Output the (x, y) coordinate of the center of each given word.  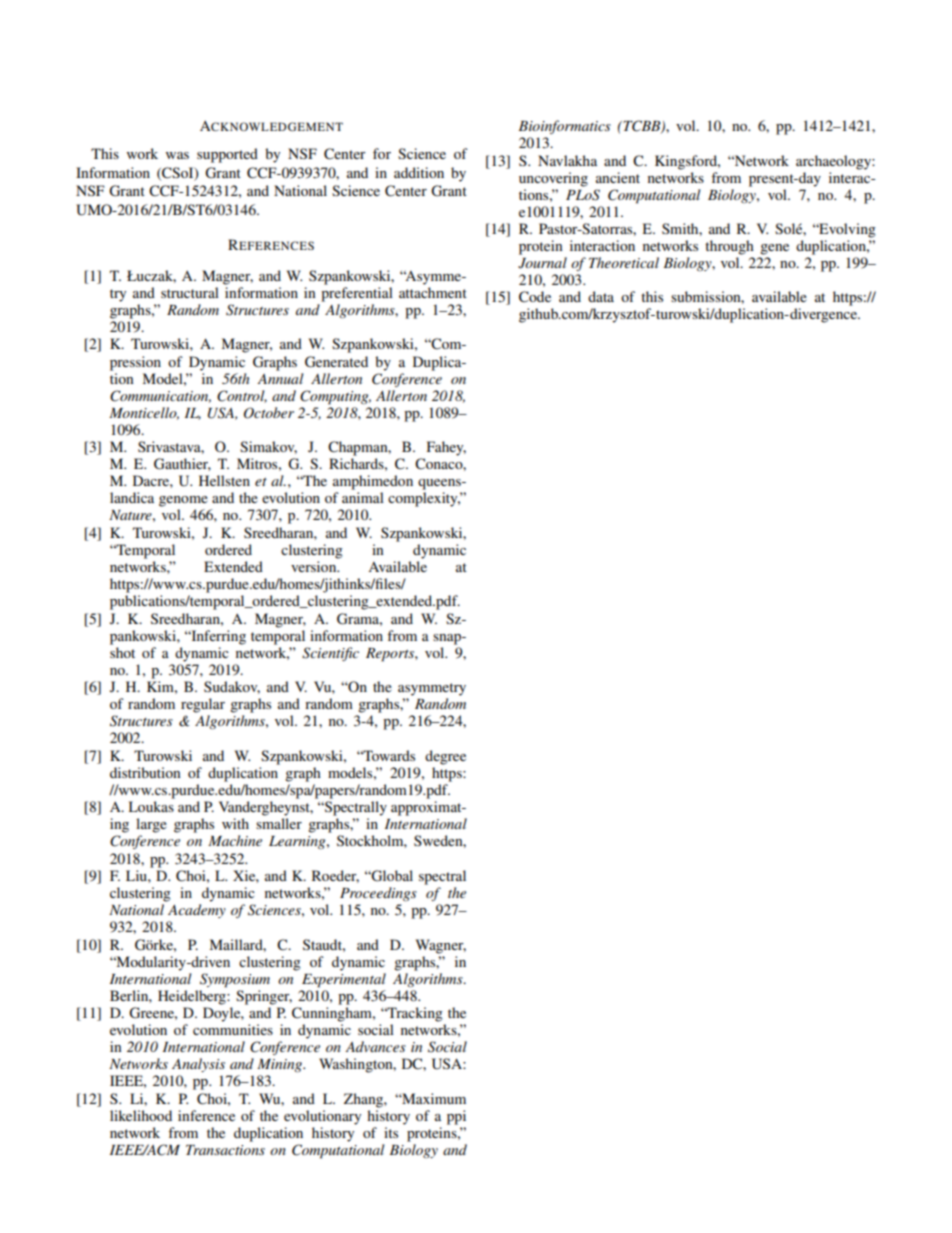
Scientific (330, 654)
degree (445, 757)
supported (227, 155)
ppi (456, 1117)
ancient (618, 177)
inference (206, 1115)
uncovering (553, 179)
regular (203, 705)
